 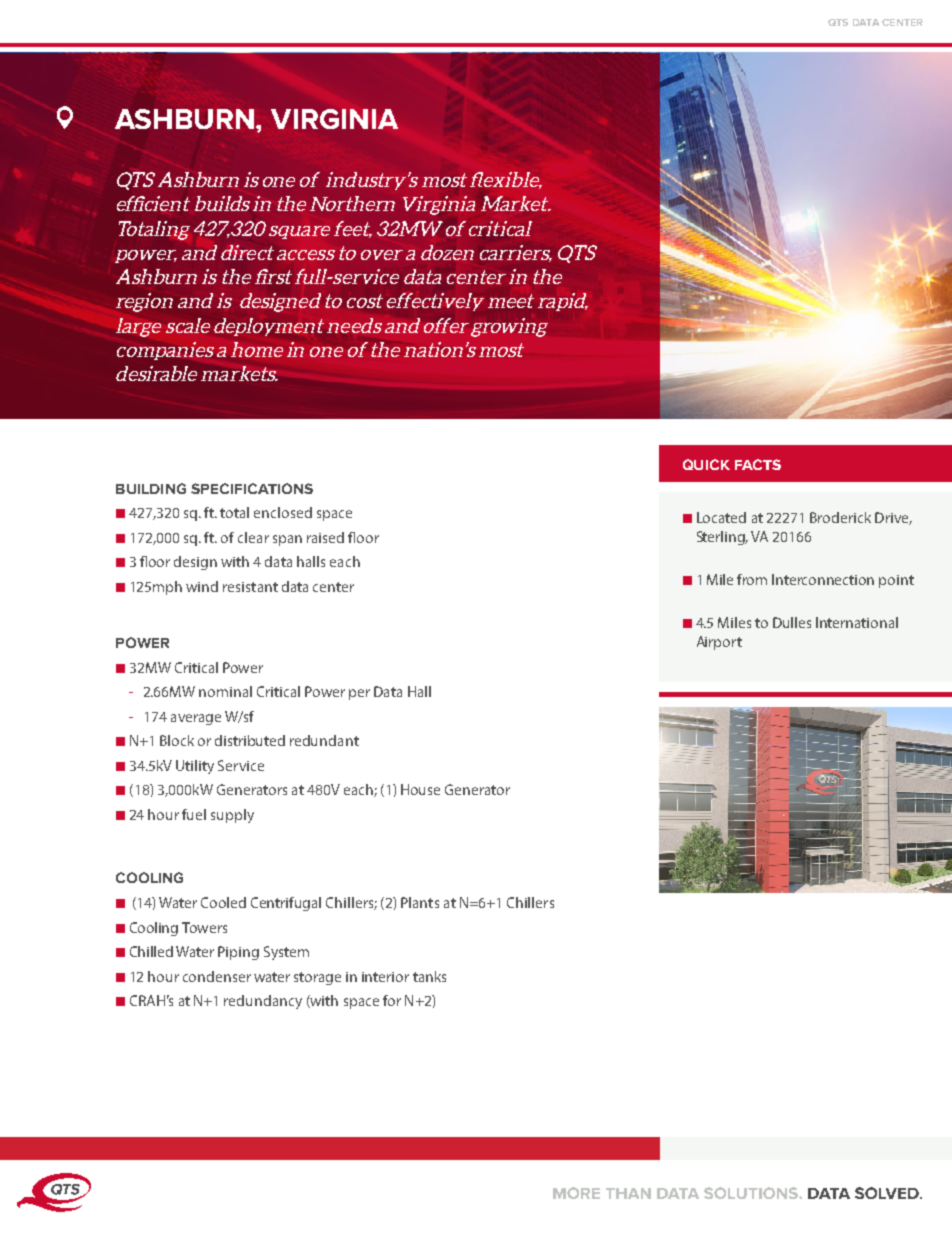 I want to click on tanks, so click(x=429, y=976).
